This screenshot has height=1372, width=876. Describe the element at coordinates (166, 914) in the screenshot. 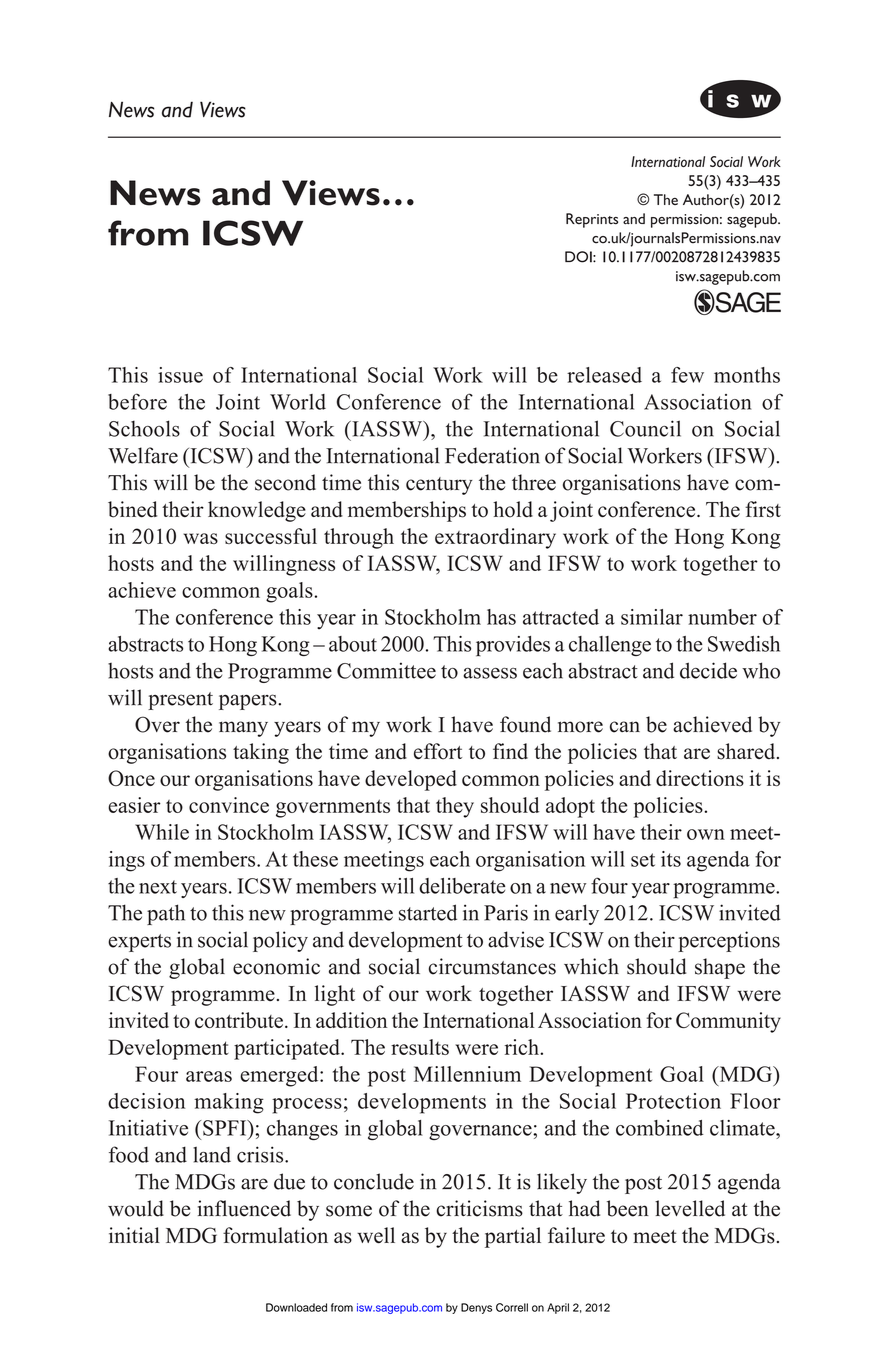

I see `path` at that location.
